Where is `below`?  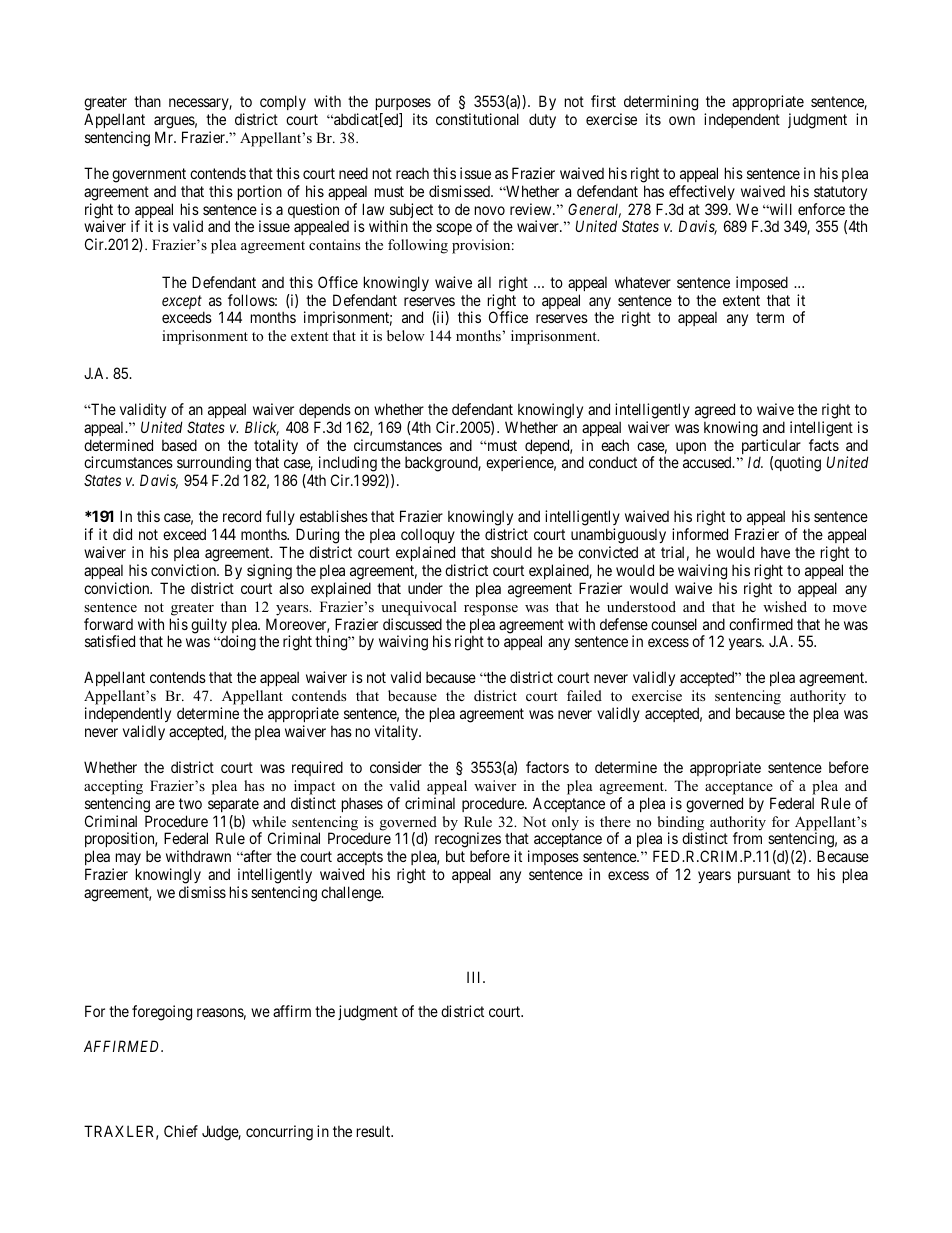 below is located at coordinates (406, 335).
